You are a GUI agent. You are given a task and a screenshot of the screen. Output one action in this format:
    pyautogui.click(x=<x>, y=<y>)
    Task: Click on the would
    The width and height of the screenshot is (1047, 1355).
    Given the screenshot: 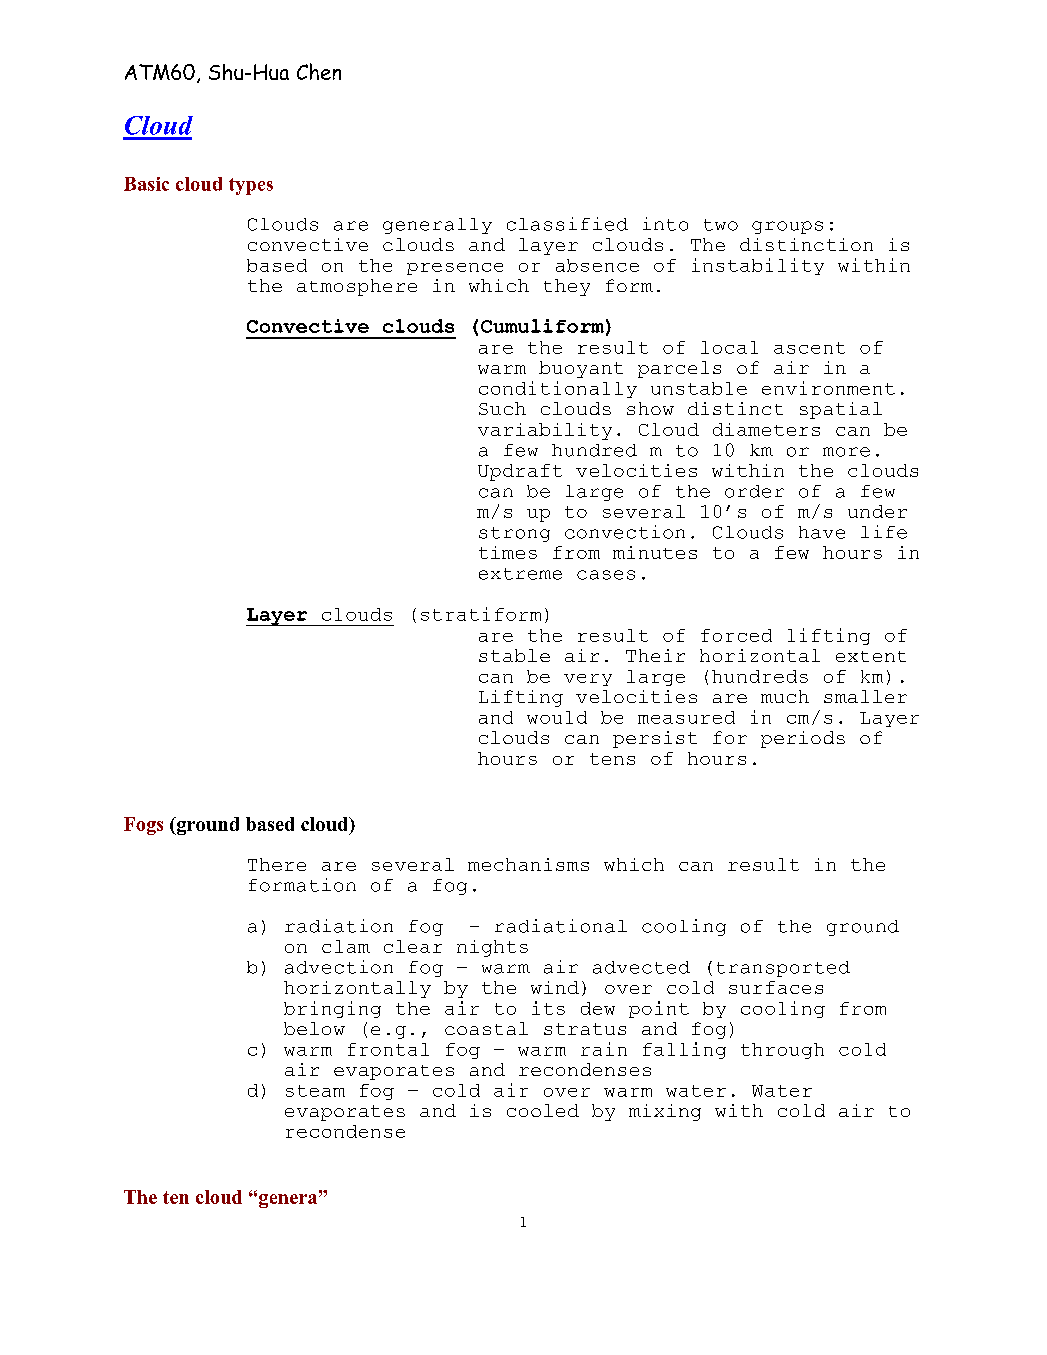 What is the action you would take?
    pyautogui.click(x=557, y=717)
